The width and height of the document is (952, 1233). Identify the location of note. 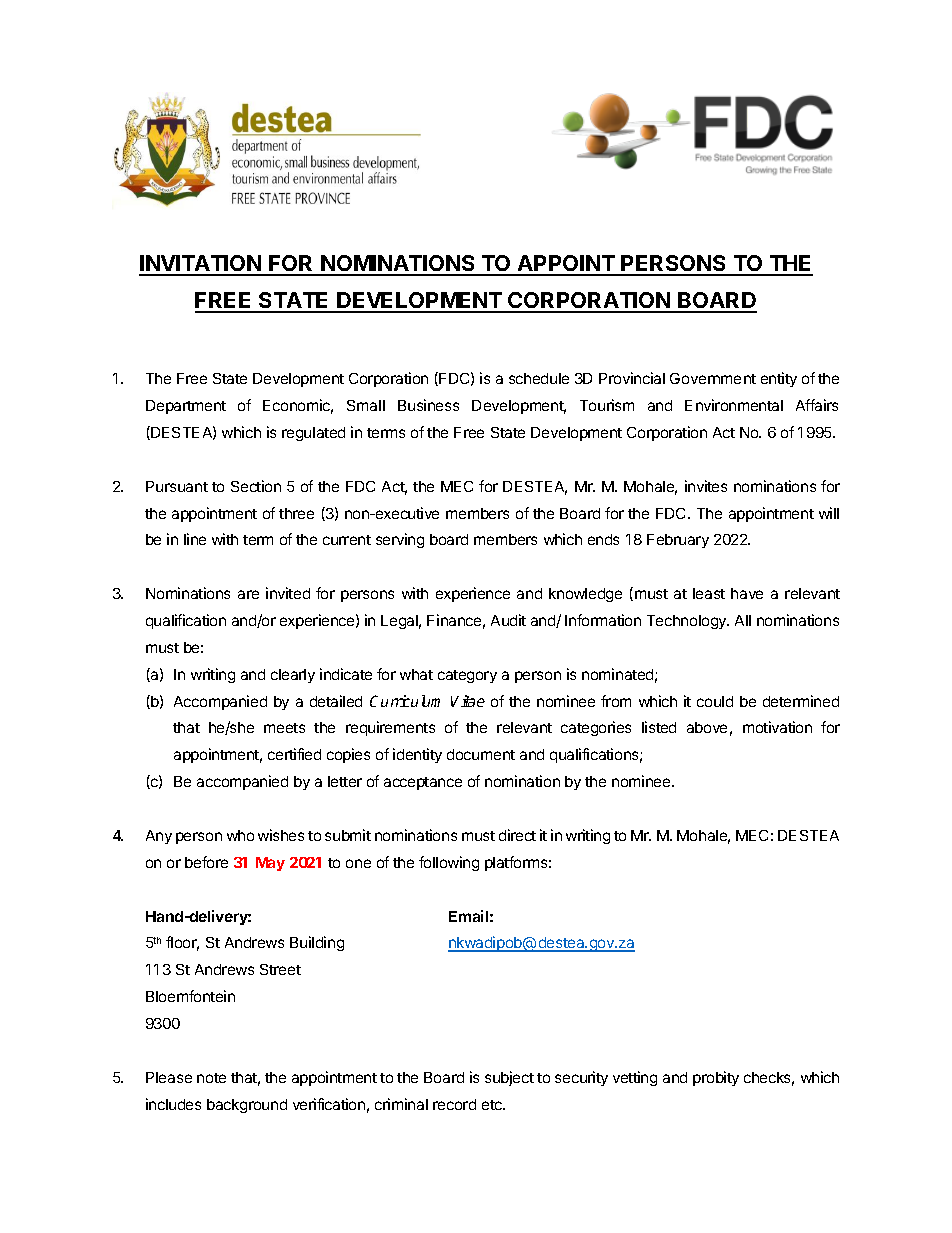
(211, 1078).
